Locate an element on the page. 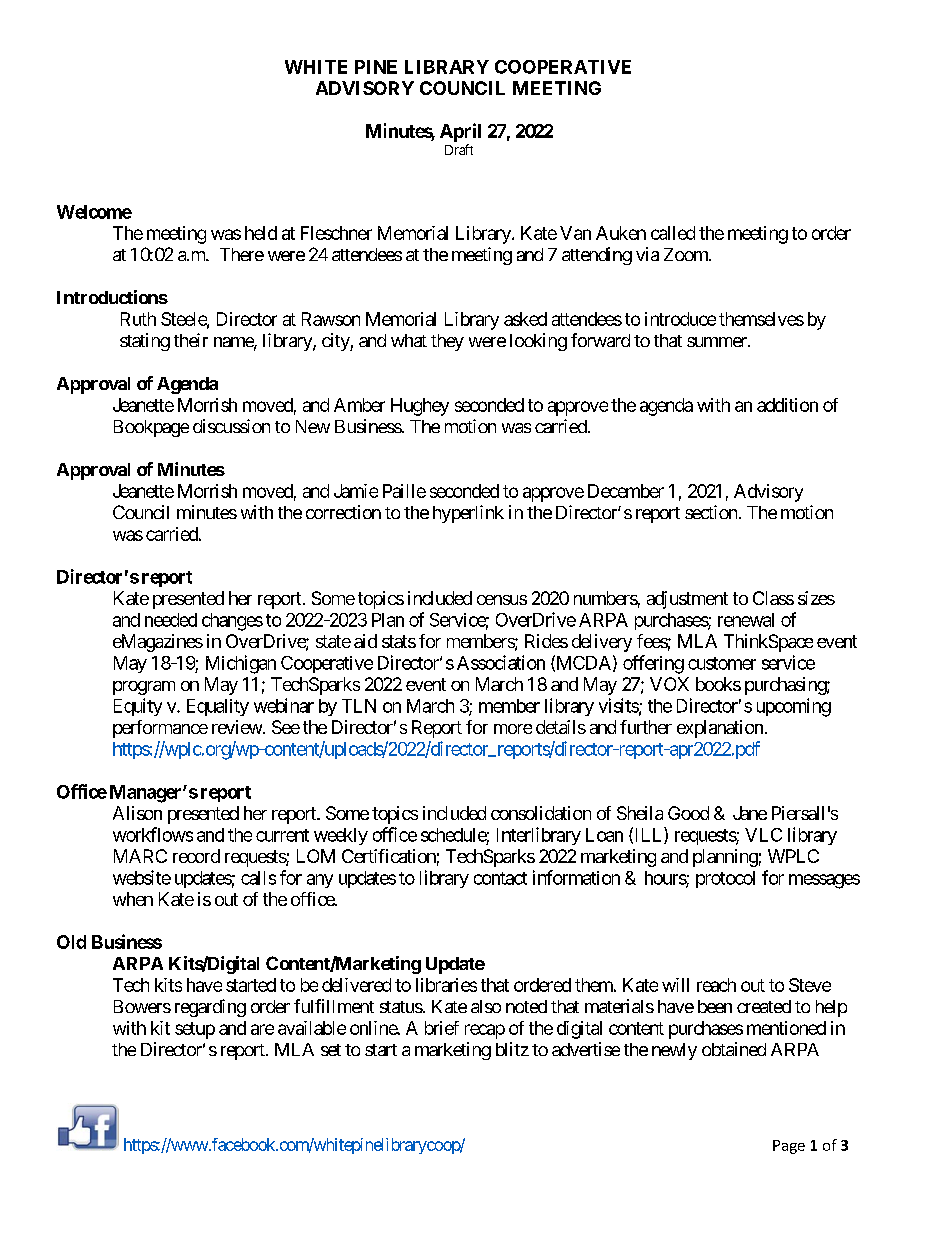 The image size is (952, 1233). Draft is located at coordinates (459, 149).
